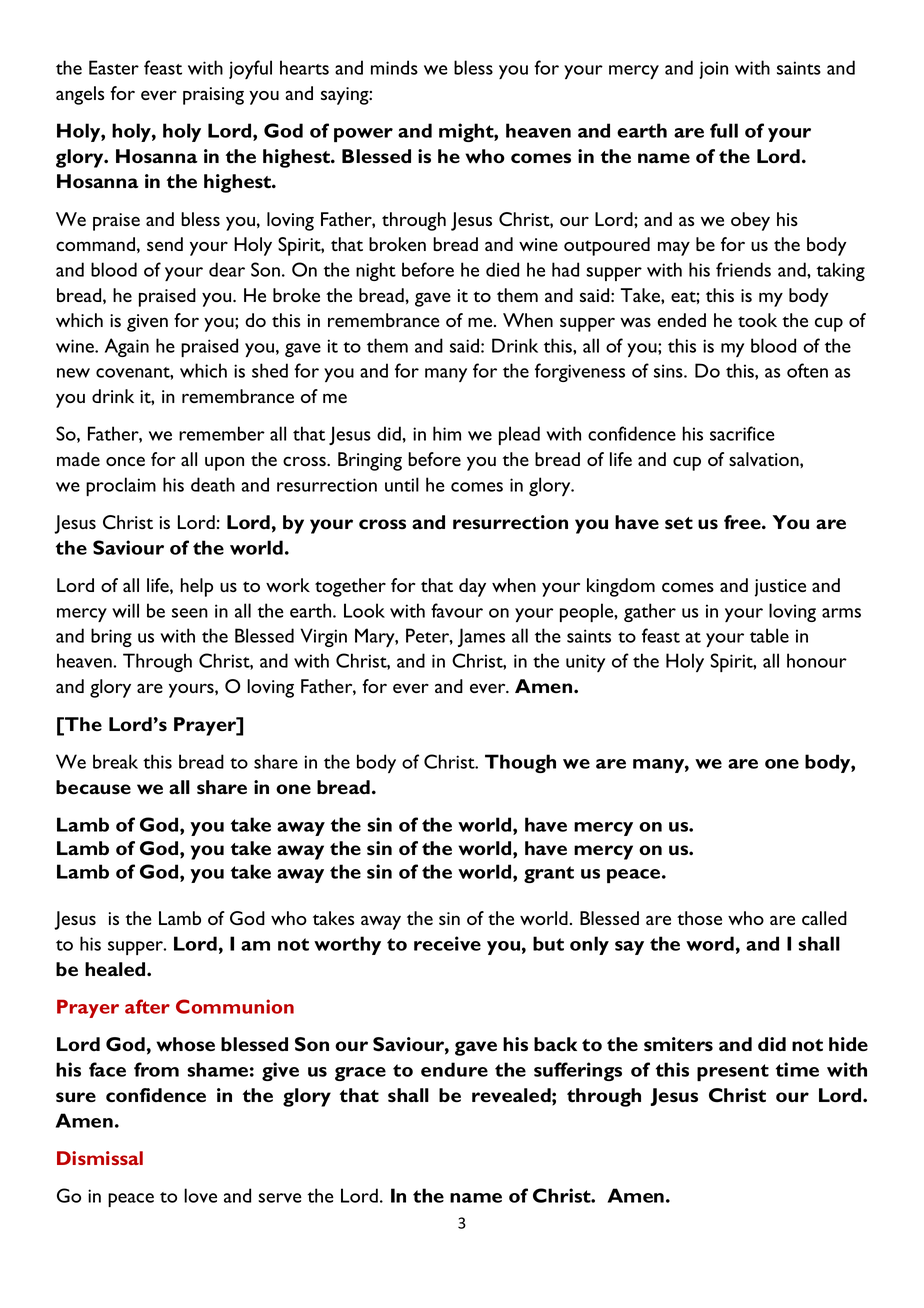  What do you see at coordinates (213, 96) in the screenshot?
I see `praising` at bounding box center [213, 96].
